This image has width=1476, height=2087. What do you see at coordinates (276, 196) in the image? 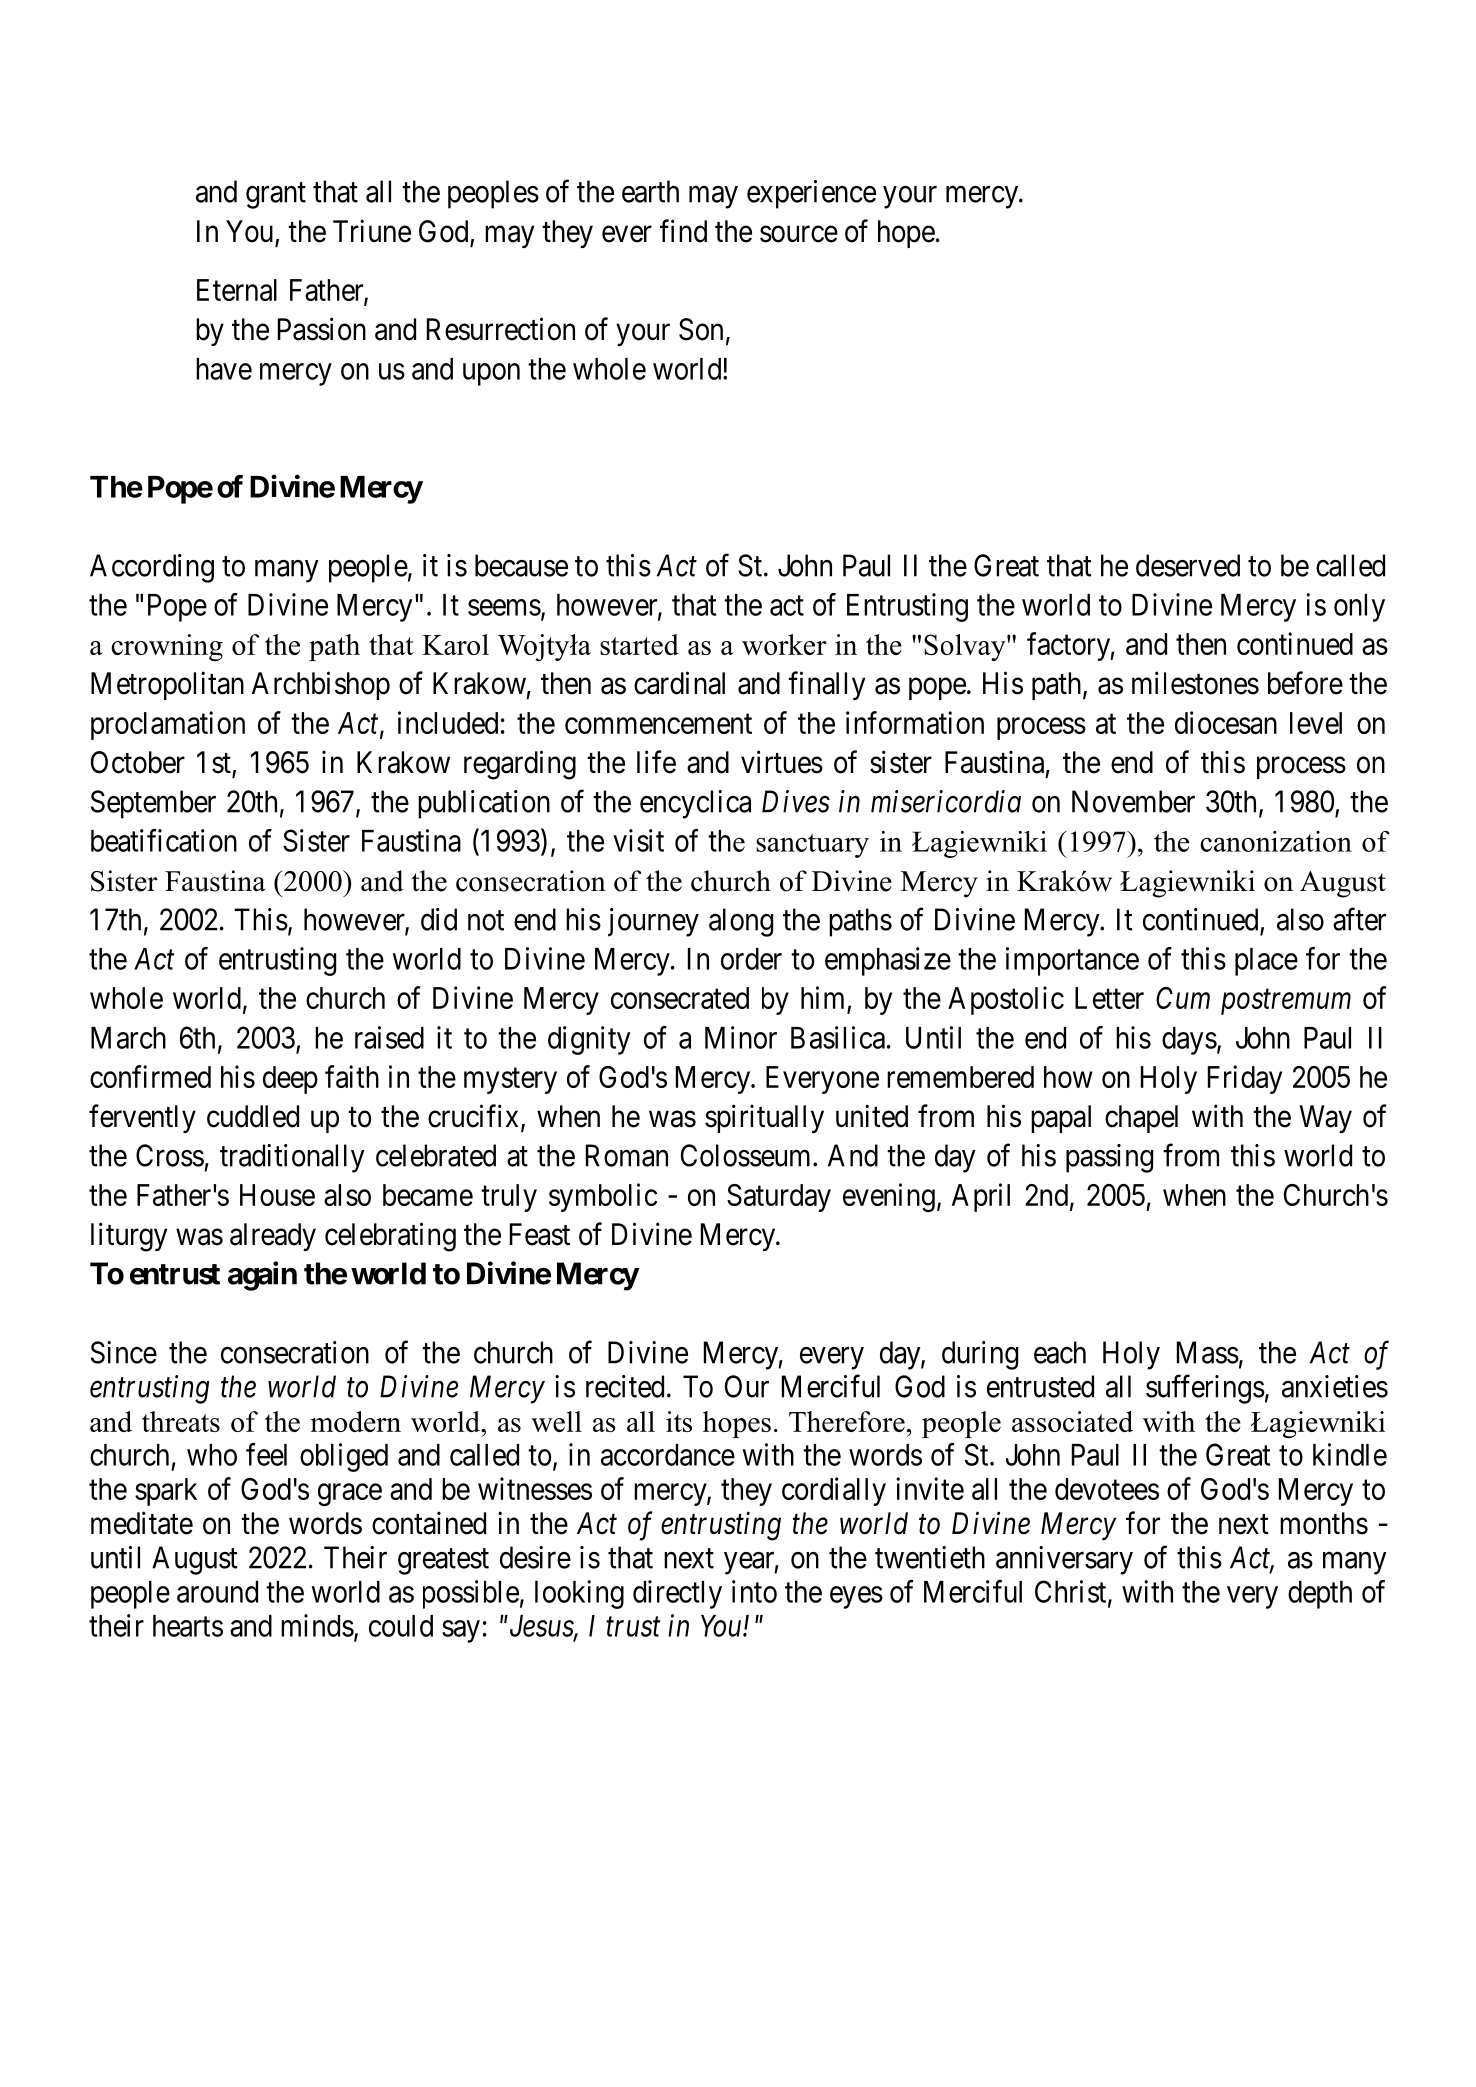
I see `grant` at bounding box center [276, 196].
